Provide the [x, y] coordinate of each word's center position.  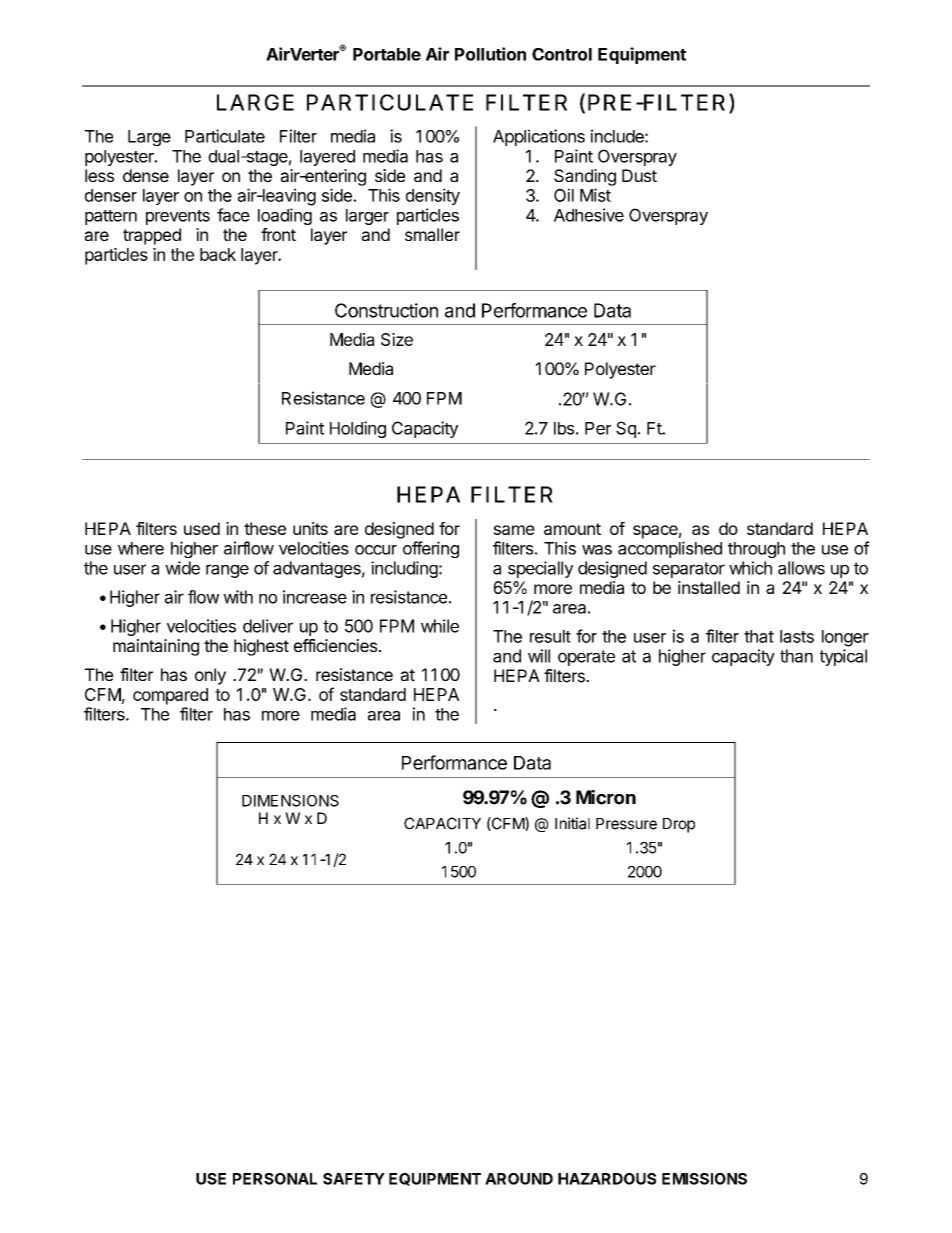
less [99, 175]
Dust [639, 175]
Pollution [490, 54]
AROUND [519, 1179]
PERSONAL [275, 1179]
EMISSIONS [704, 1179]
